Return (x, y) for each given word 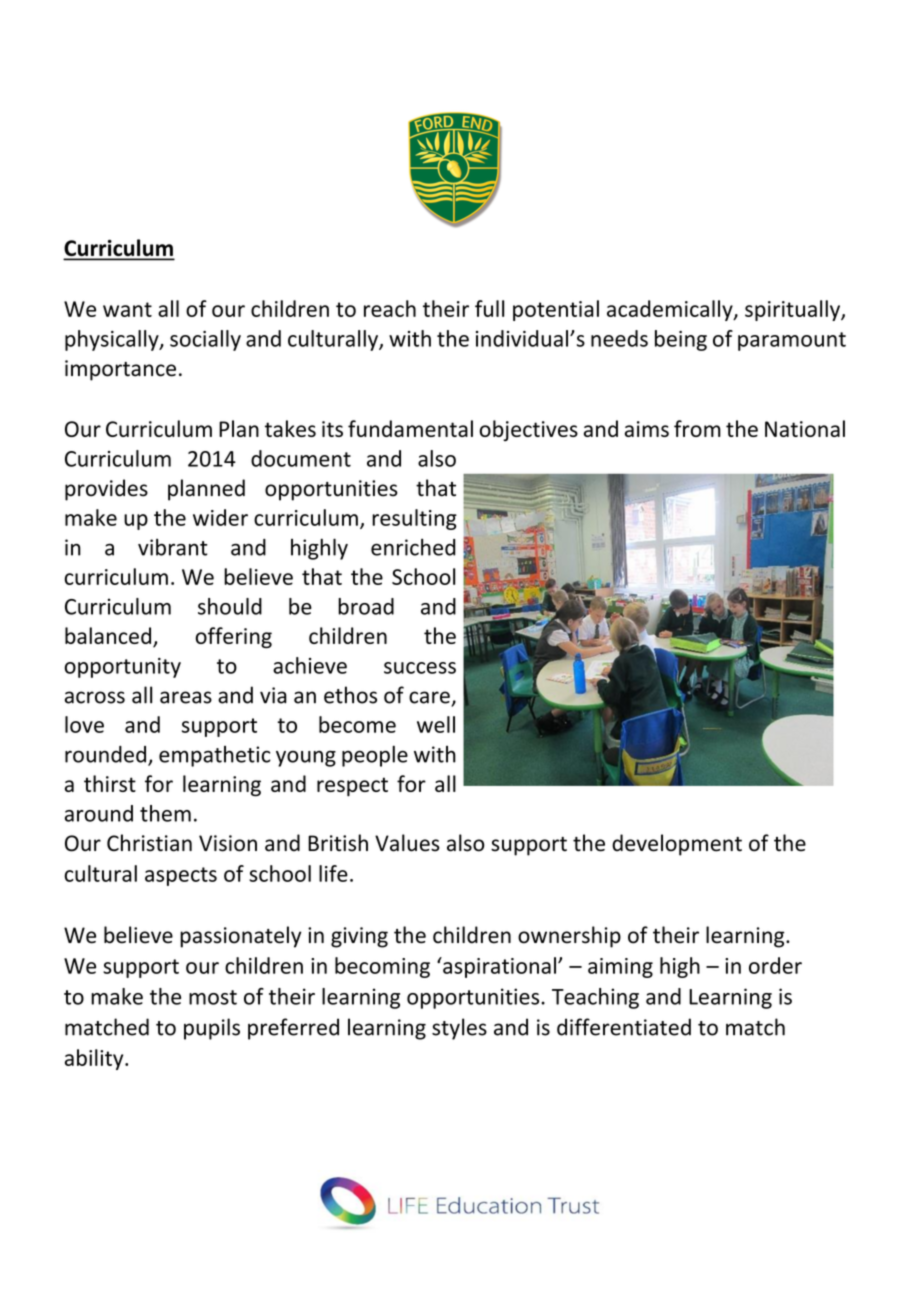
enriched (413, 547)
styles (459, 1029)
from (697, 428)
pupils (212, 1029)
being (681, 340)
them (165, 813)
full (489, 308)
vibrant (173, 547)
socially (205, 340)
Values (407, 843)
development (677, 845)
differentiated (624, 1027)
